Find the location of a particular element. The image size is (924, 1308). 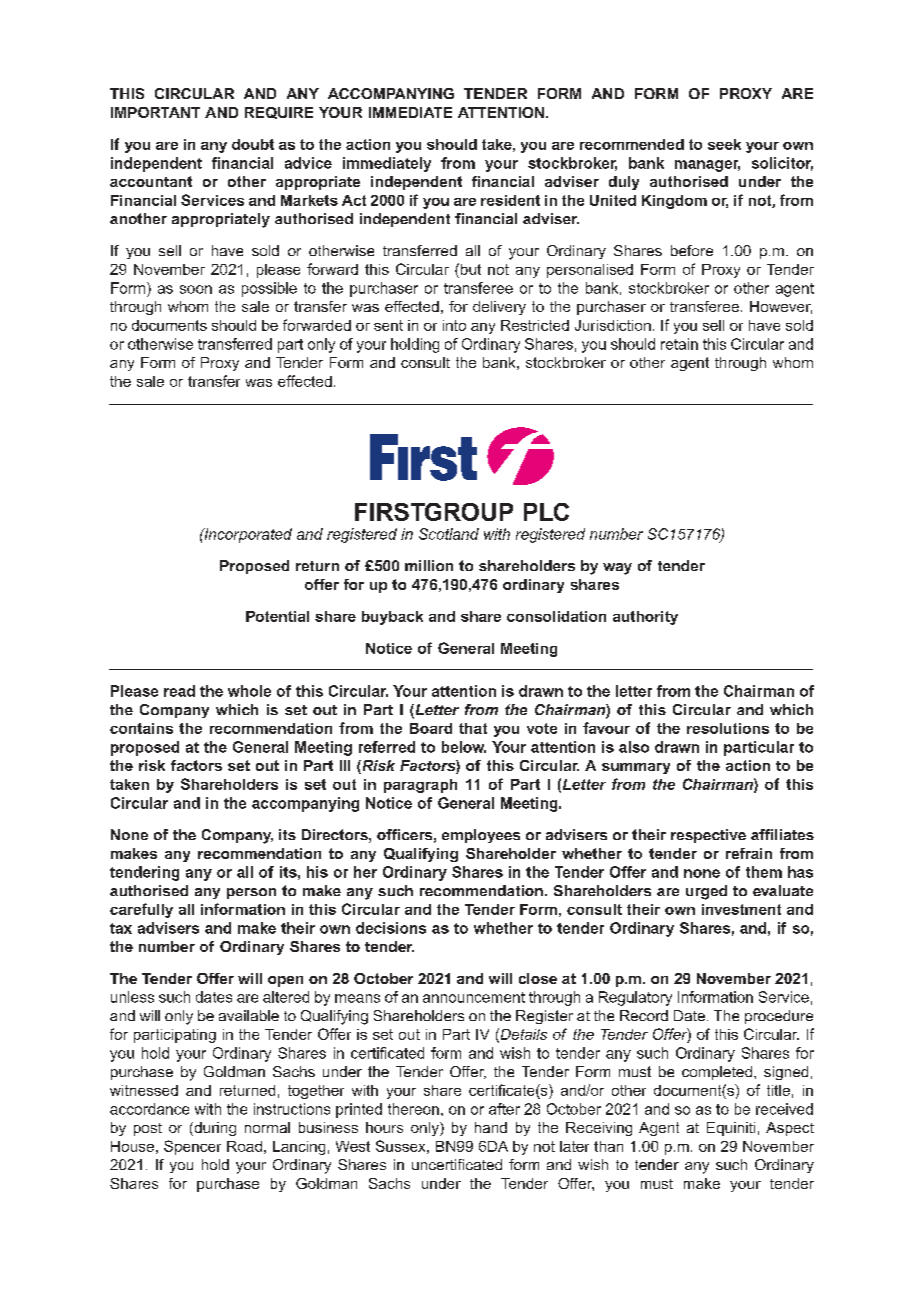

authority is located at coordinates (645, 618).
